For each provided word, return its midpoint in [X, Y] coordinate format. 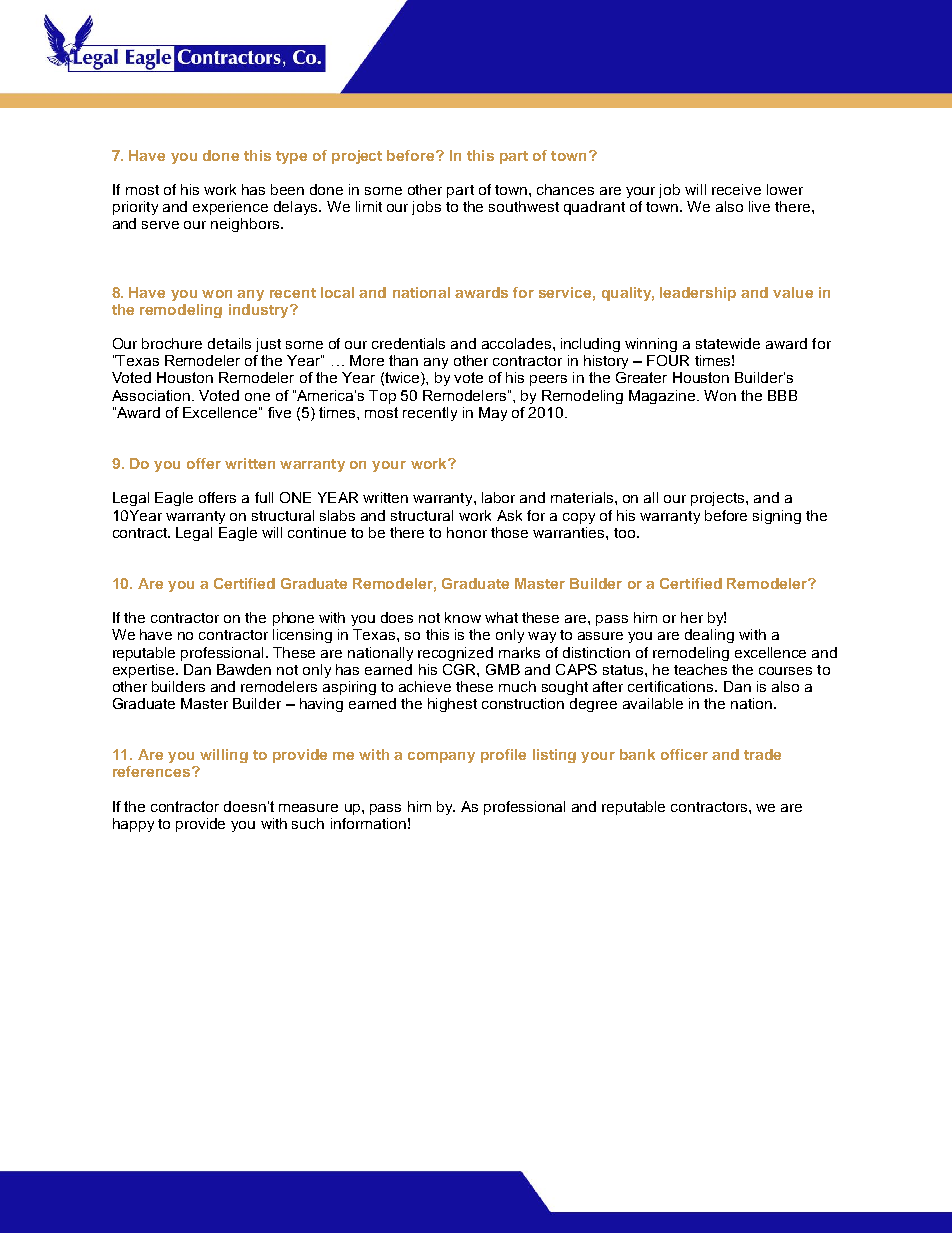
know [463, 617]
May [493, 414]
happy [133, 825]
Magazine [663, 397]
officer [684, 754]
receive [736, 189]
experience [230, 208]
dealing [709, 636]
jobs [426, 208]
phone [293, 619]
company [441, 757]
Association [152, 395]
